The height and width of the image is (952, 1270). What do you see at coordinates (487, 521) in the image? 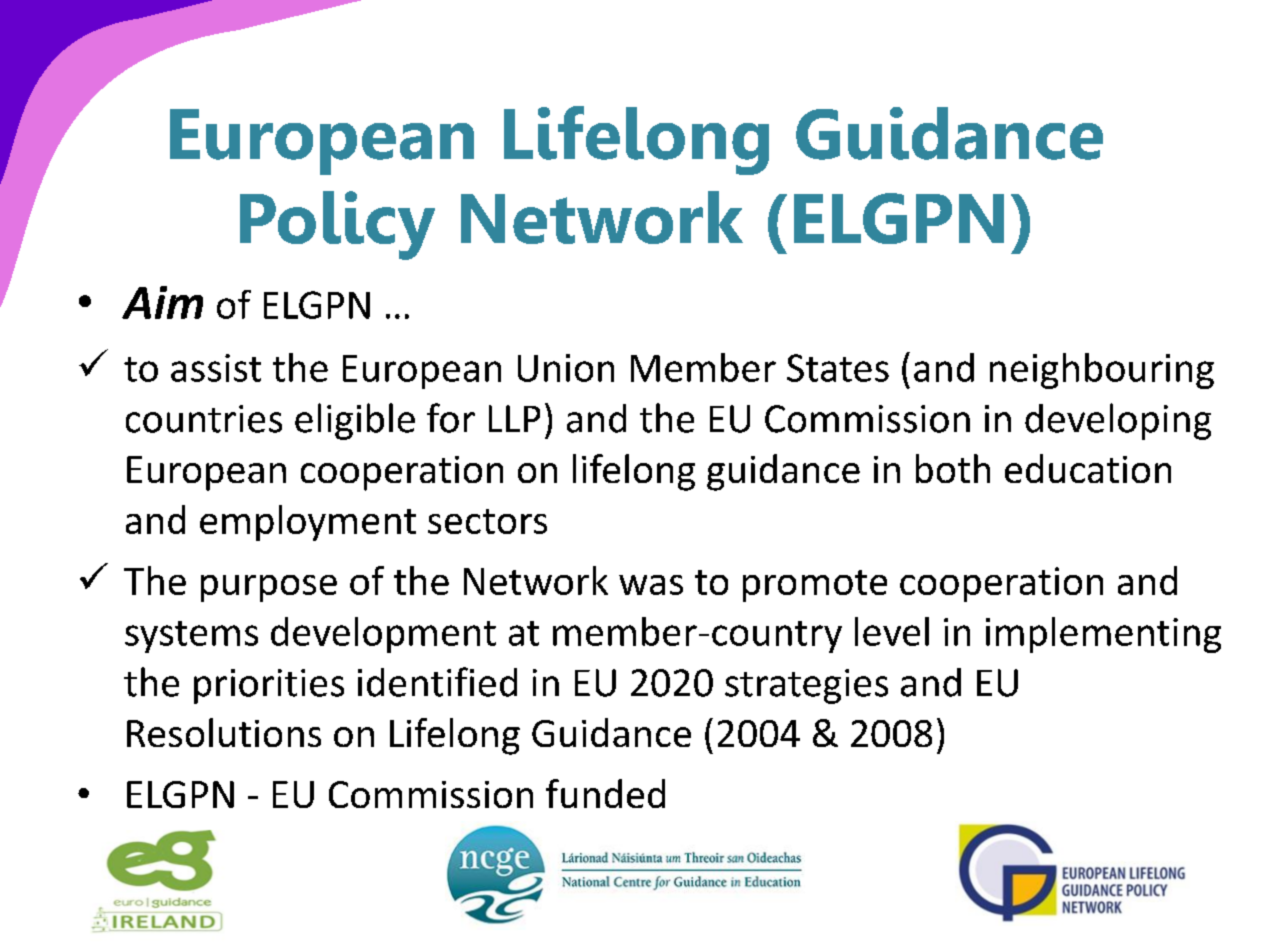
I see `sectors` at bounding box center [487, 521].
